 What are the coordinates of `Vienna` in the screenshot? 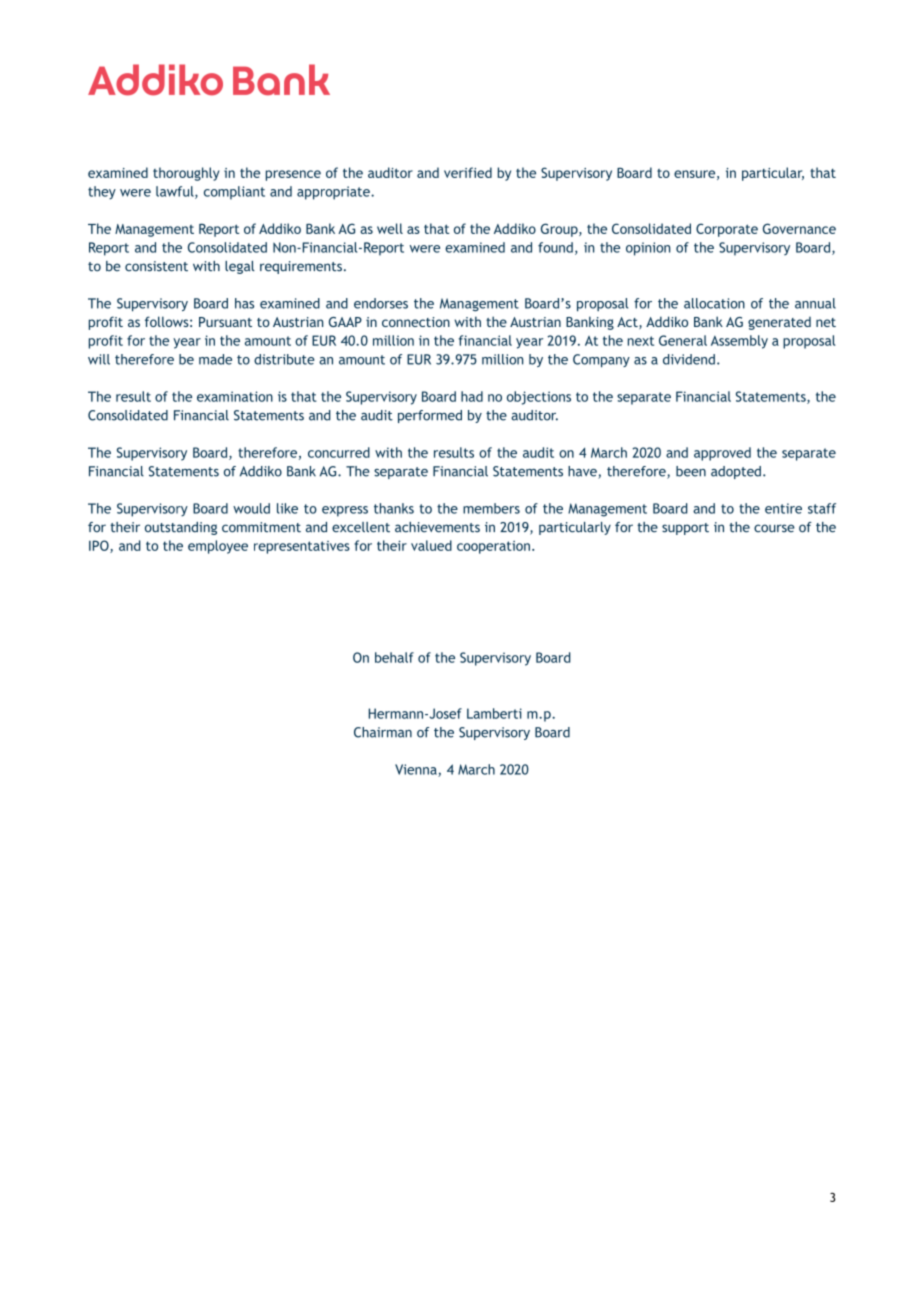 It's located at (417, 770).
